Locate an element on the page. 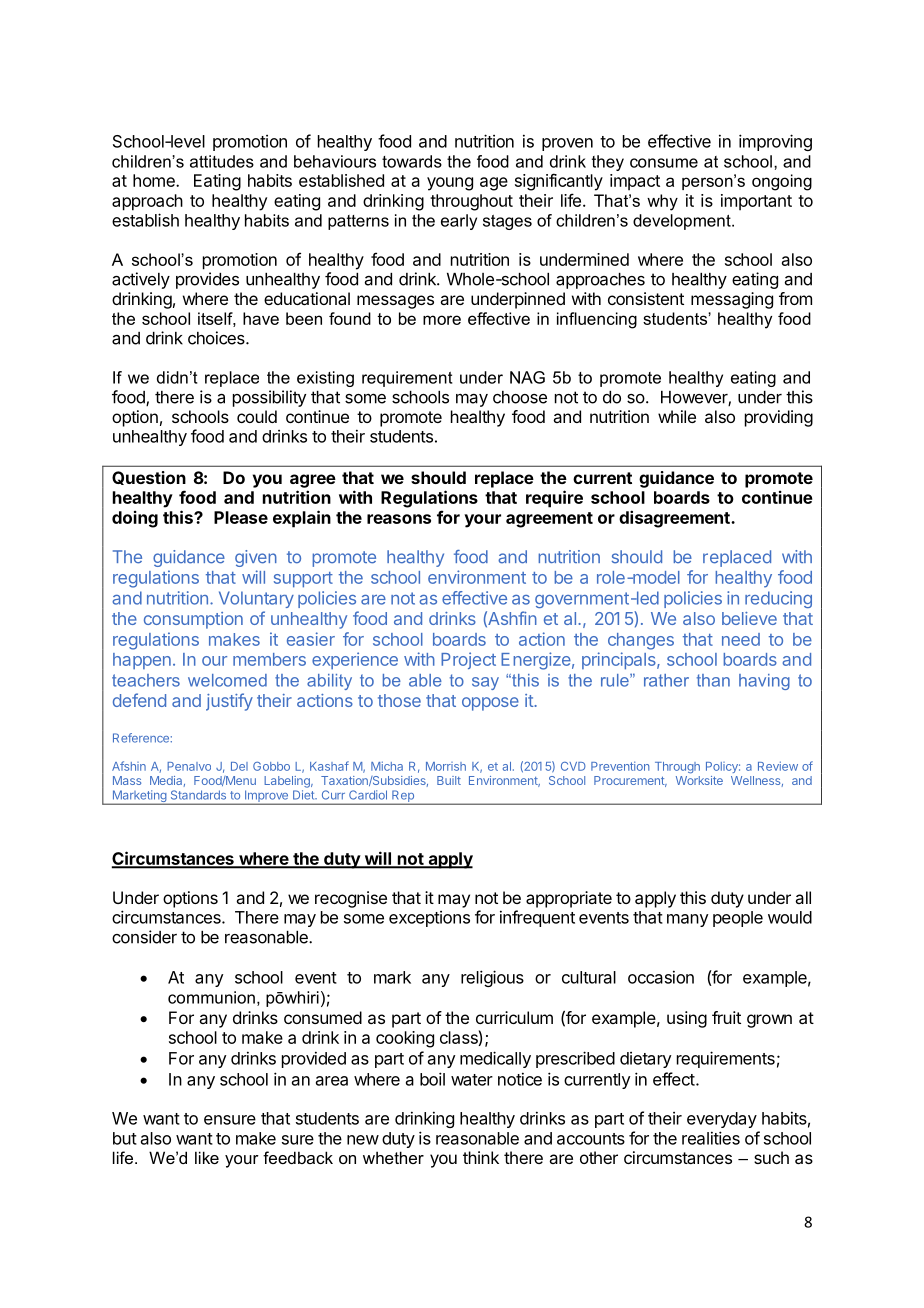  young is located at coordinates (450, 184).
